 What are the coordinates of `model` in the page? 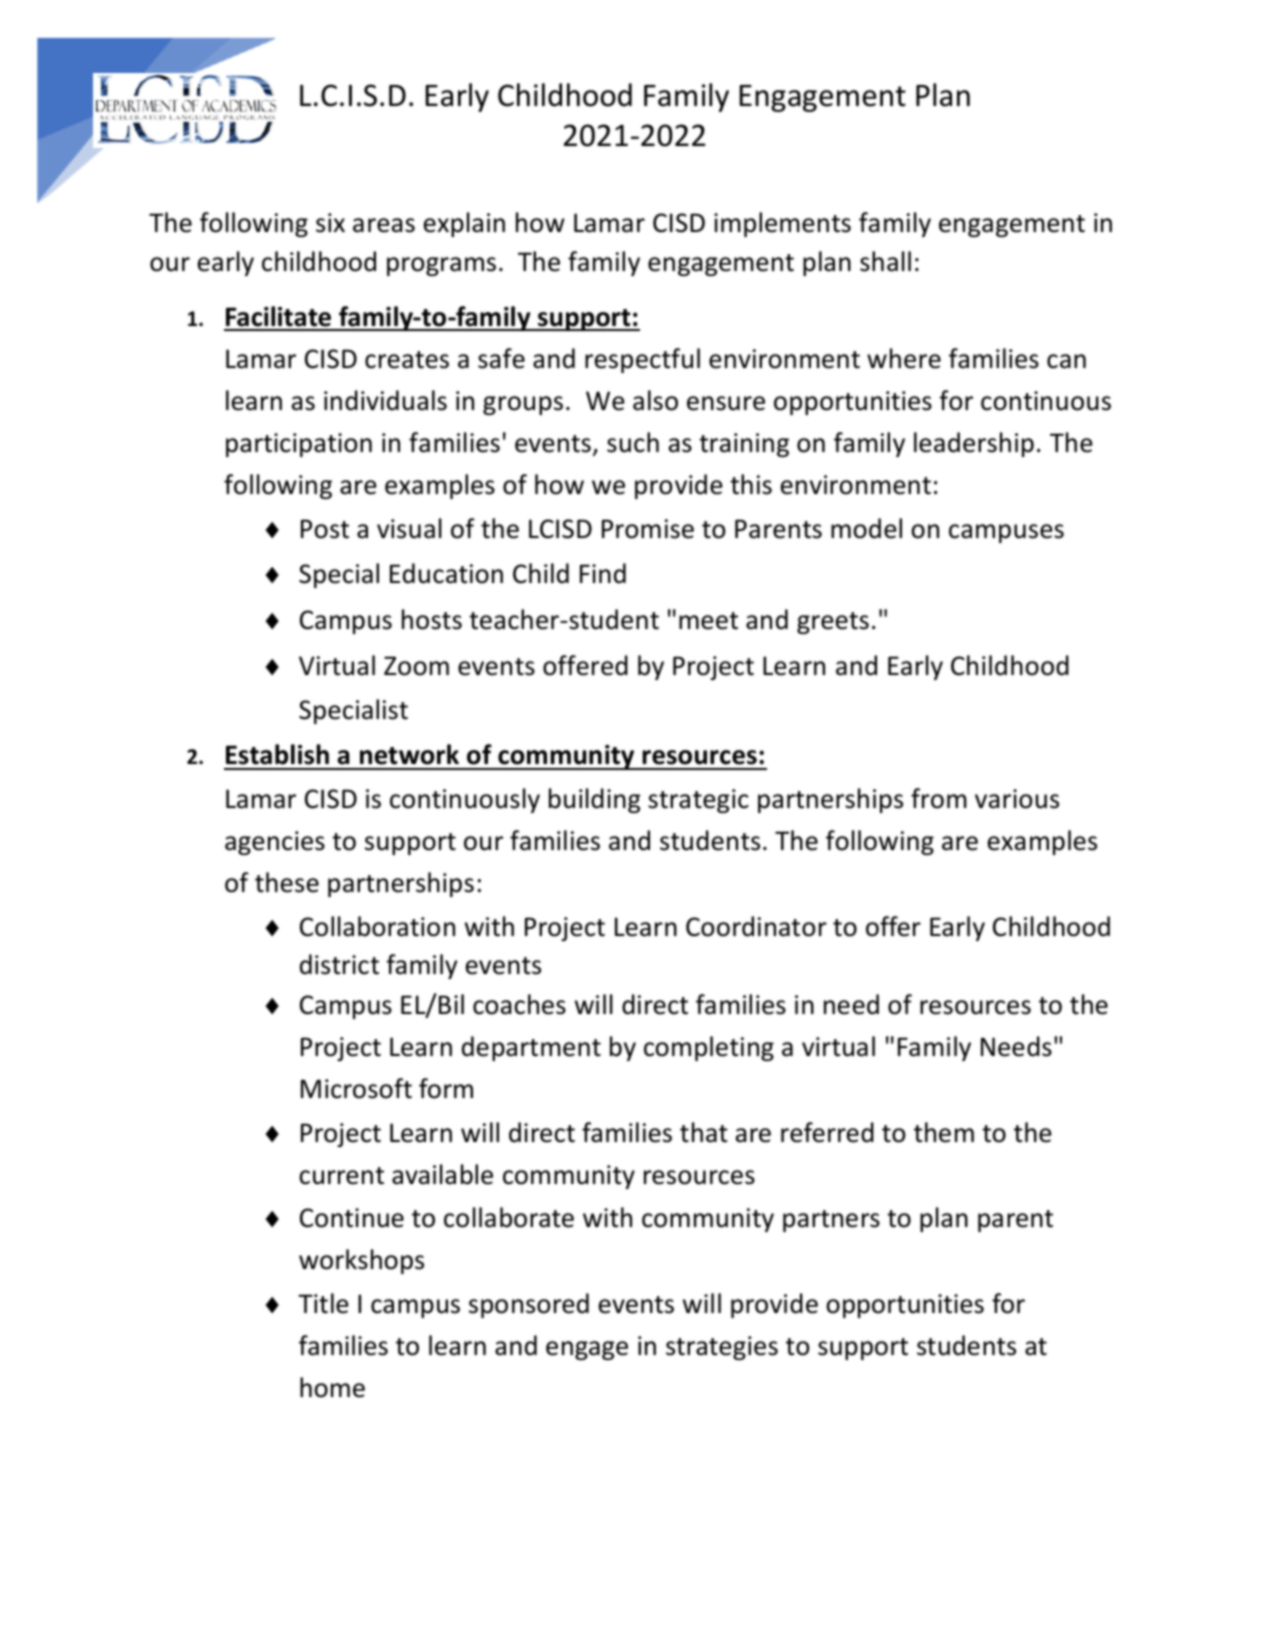 It's located at (866, 528).
